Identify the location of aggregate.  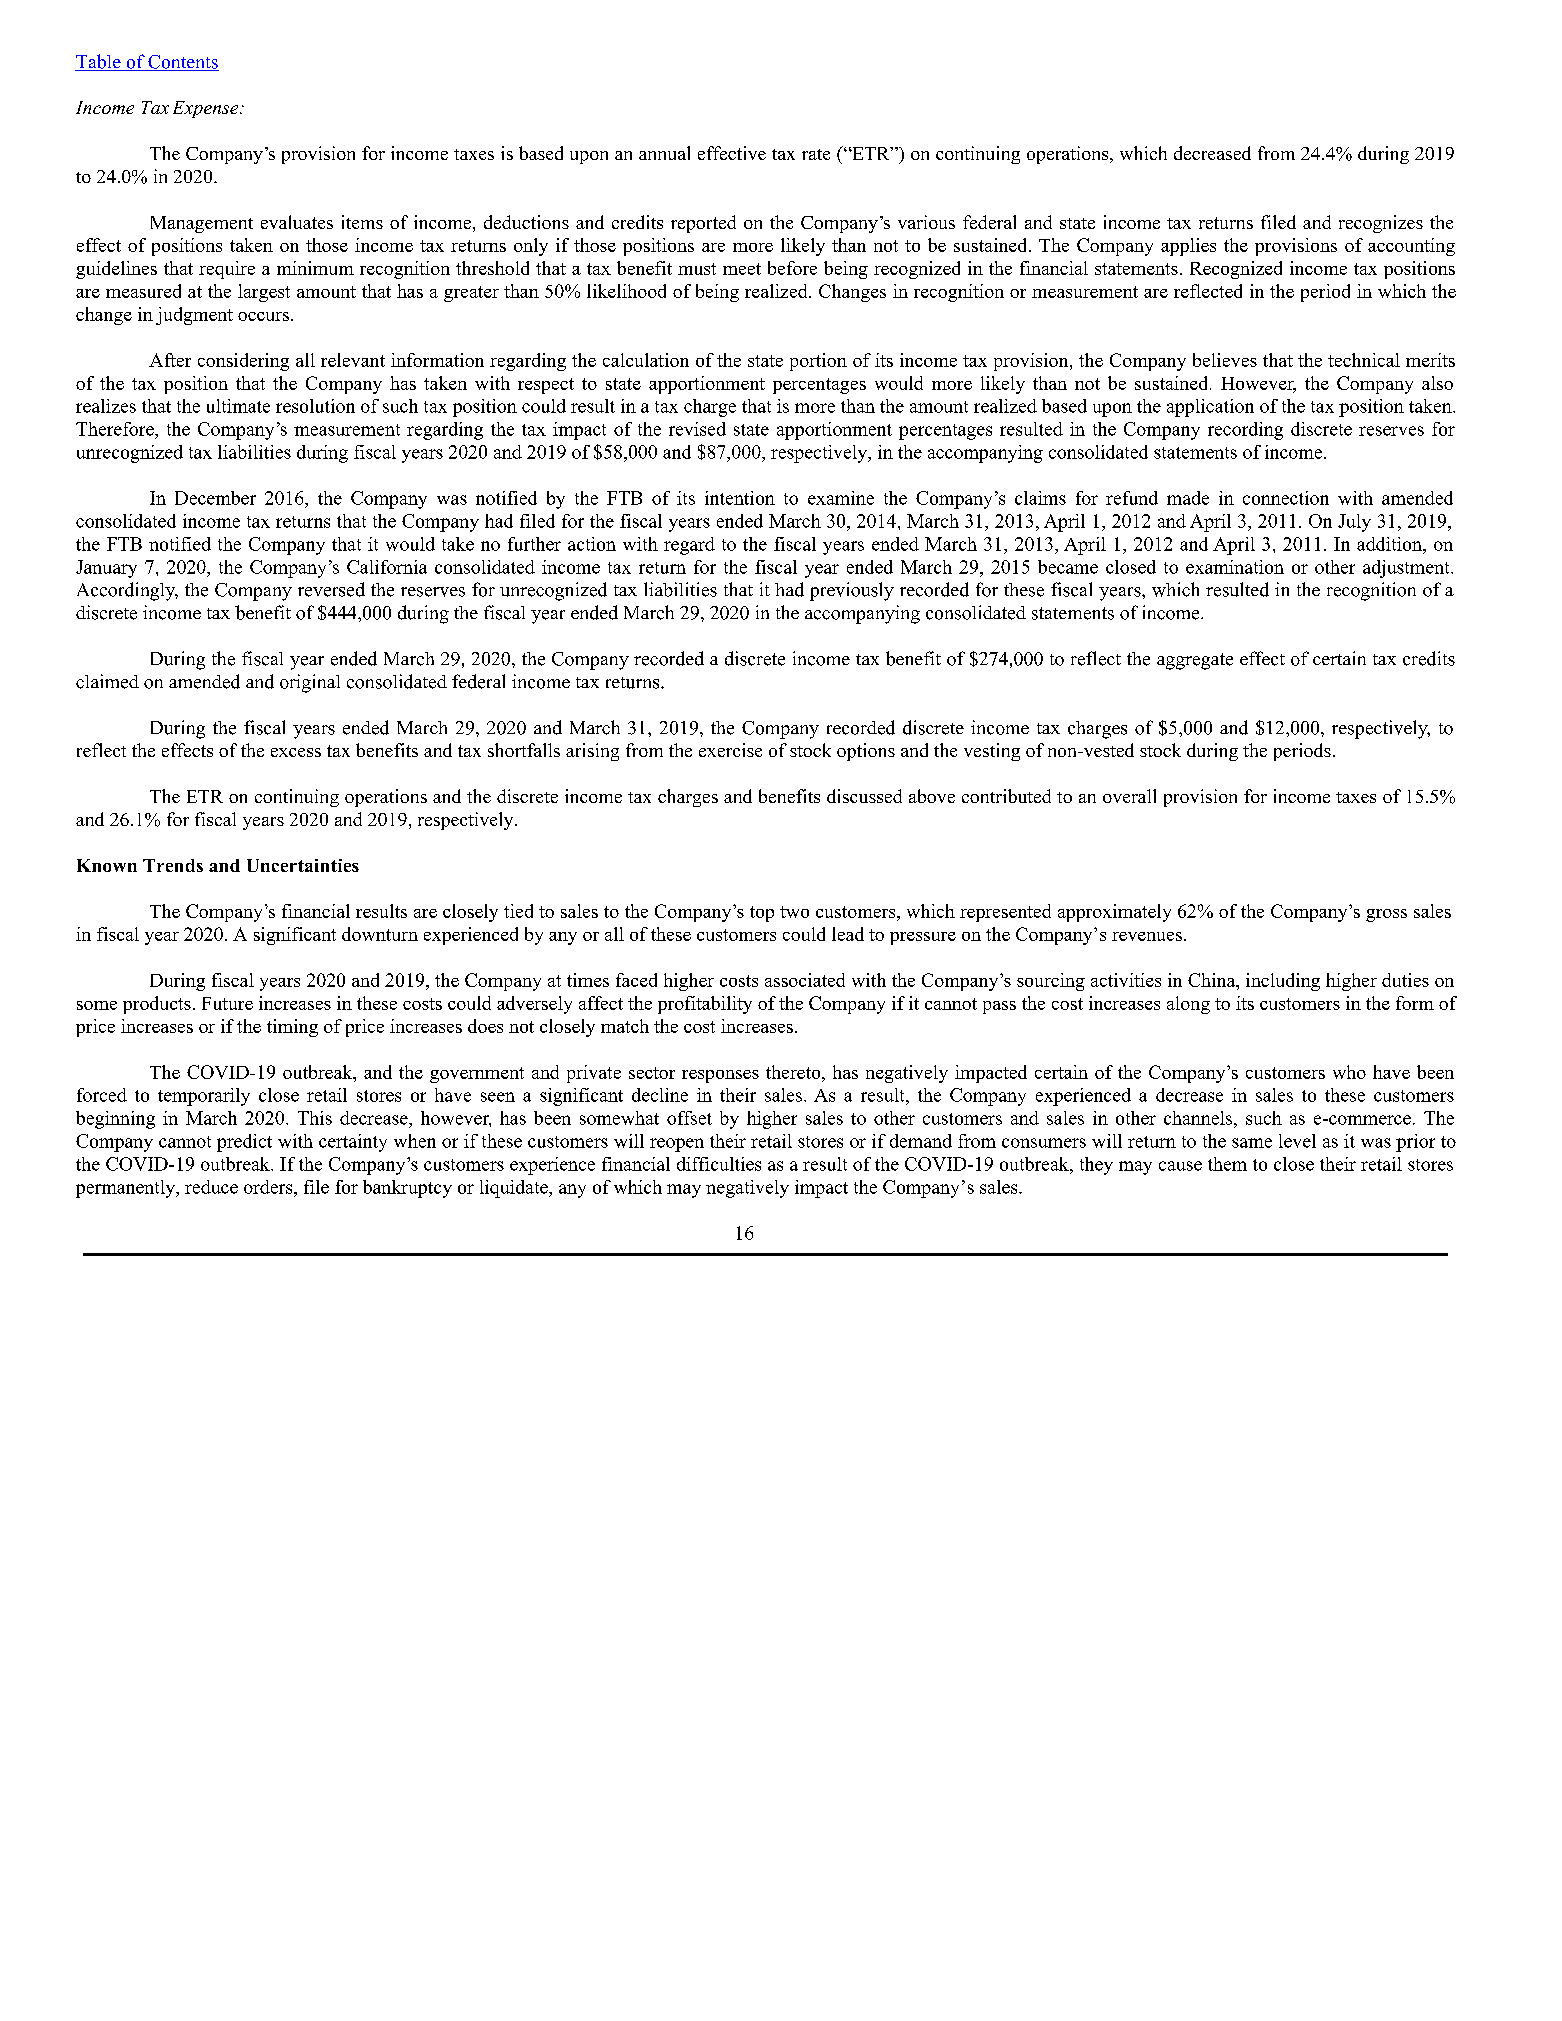
(1195, 661).
